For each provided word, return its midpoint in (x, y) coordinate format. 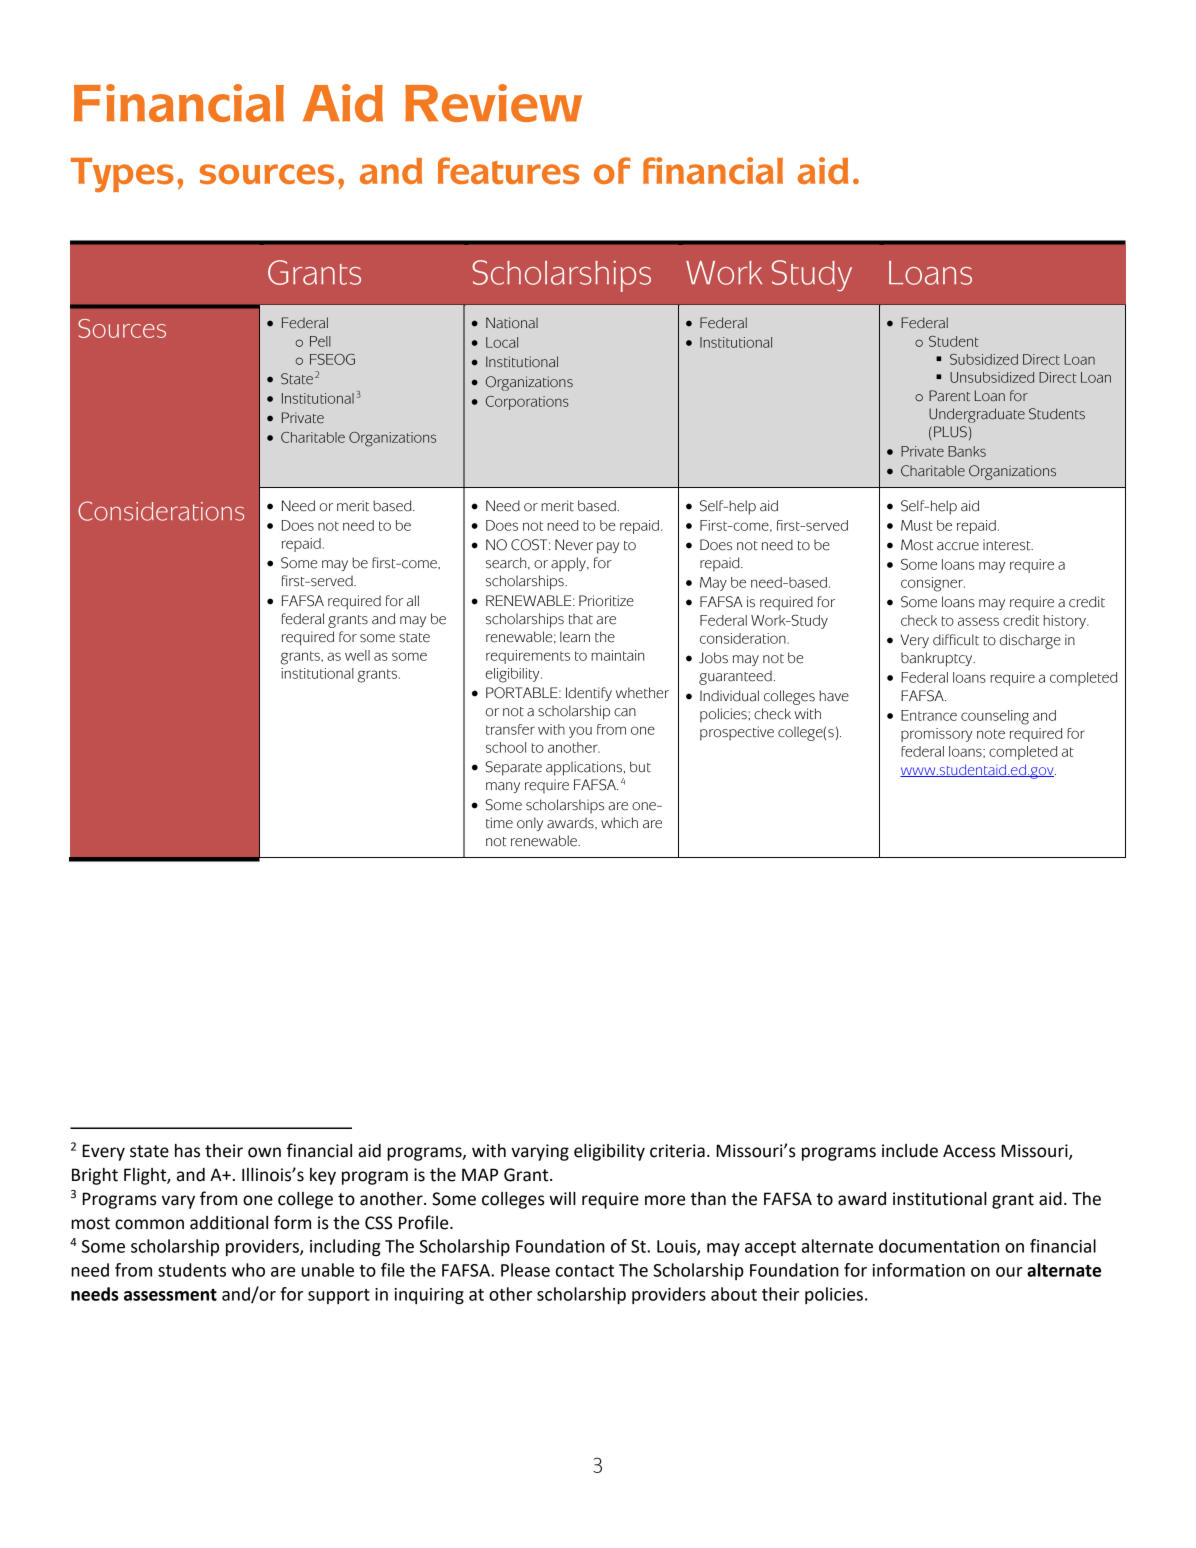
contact (585, 1271)
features (509, 170)
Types (122, 175)
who (248, 1270)
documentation (939, 1246)
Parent (949, 396)
